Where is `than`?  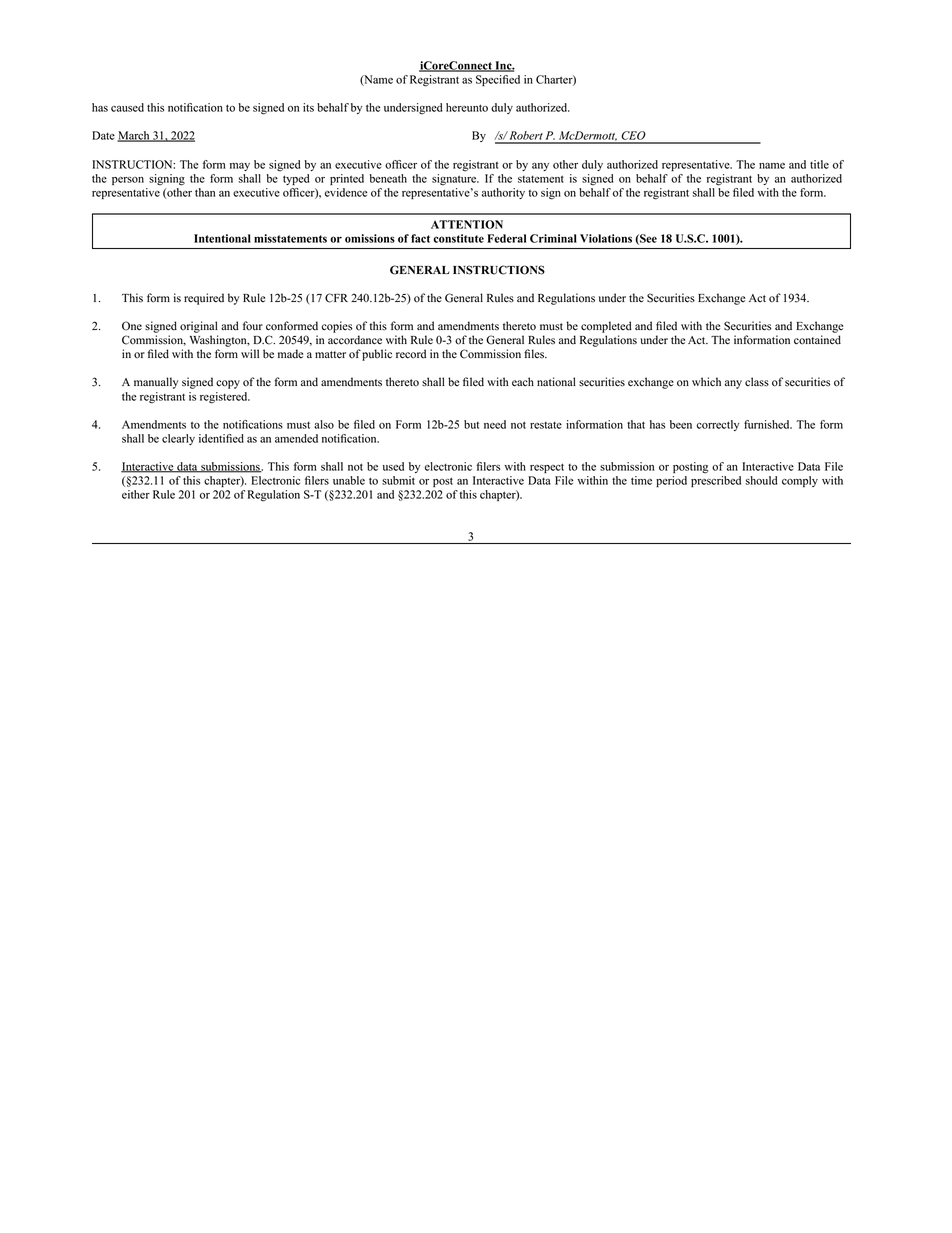
than is located at coordinates (205, 192).
